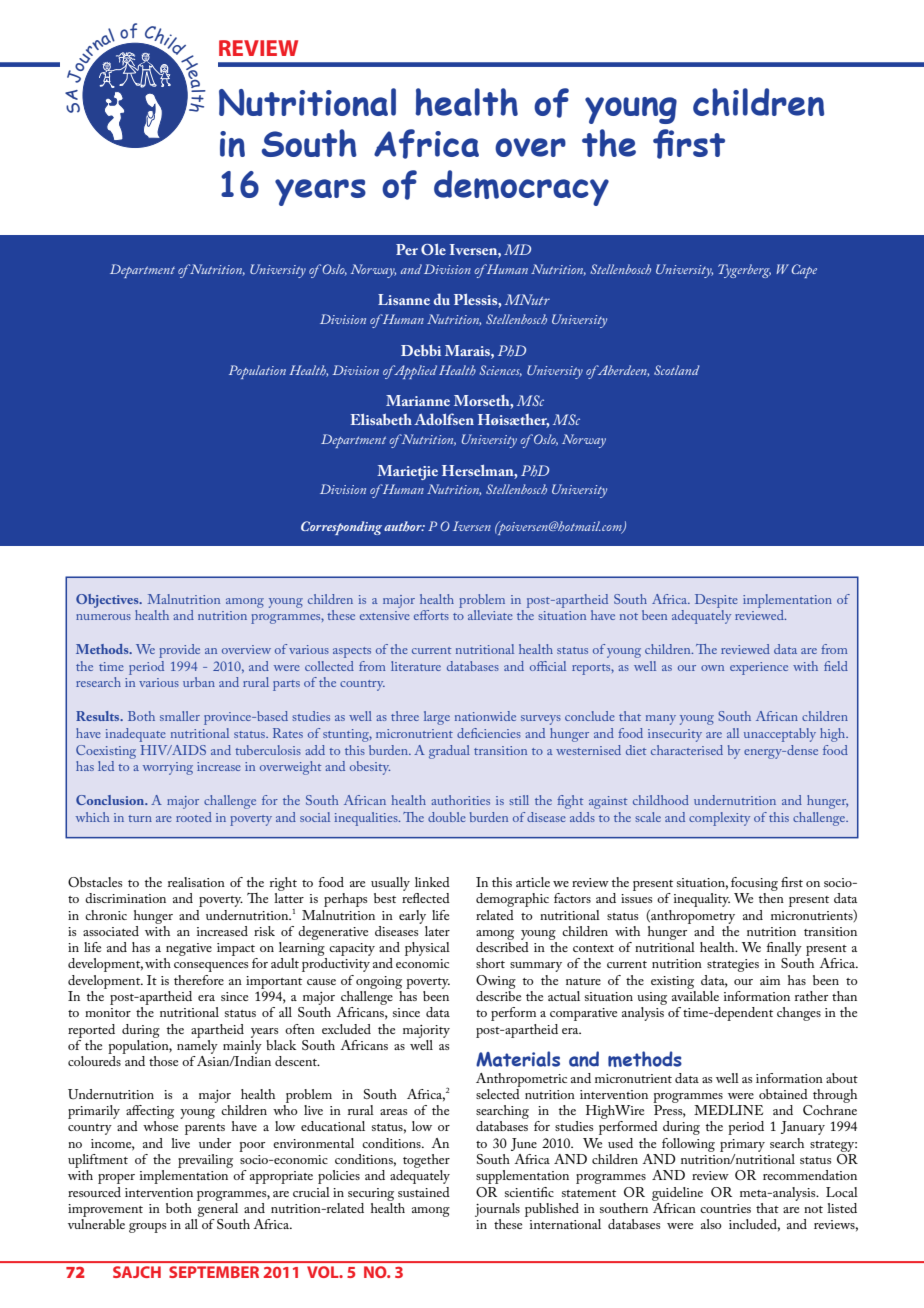 The height and width of the document is (1308, 924). Describe the element at coordinates (490, 615) in the document. I see `alleviate` at that location.
